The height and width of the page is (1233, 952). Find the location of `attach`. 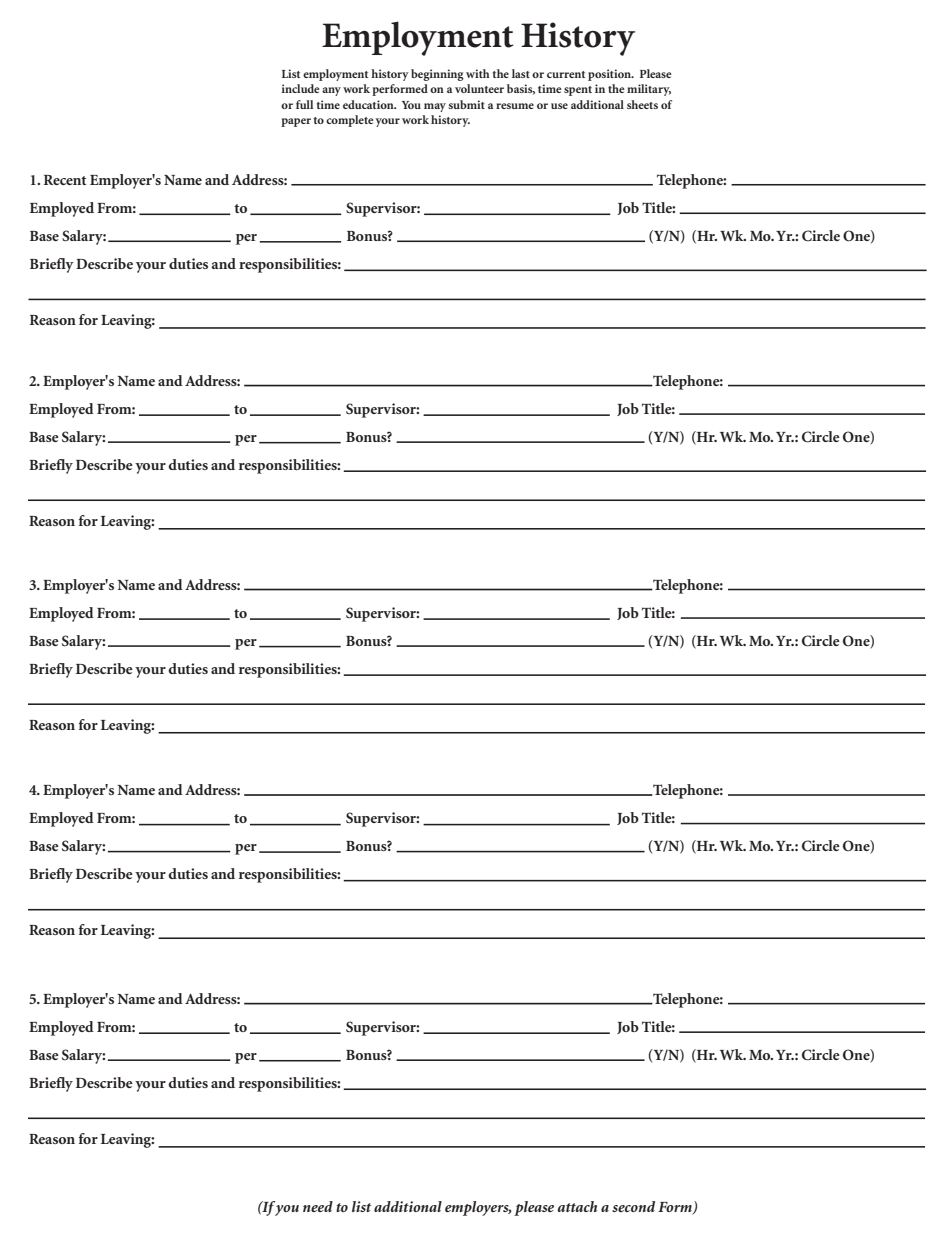

attach is located at coordinates (577, 1206).
